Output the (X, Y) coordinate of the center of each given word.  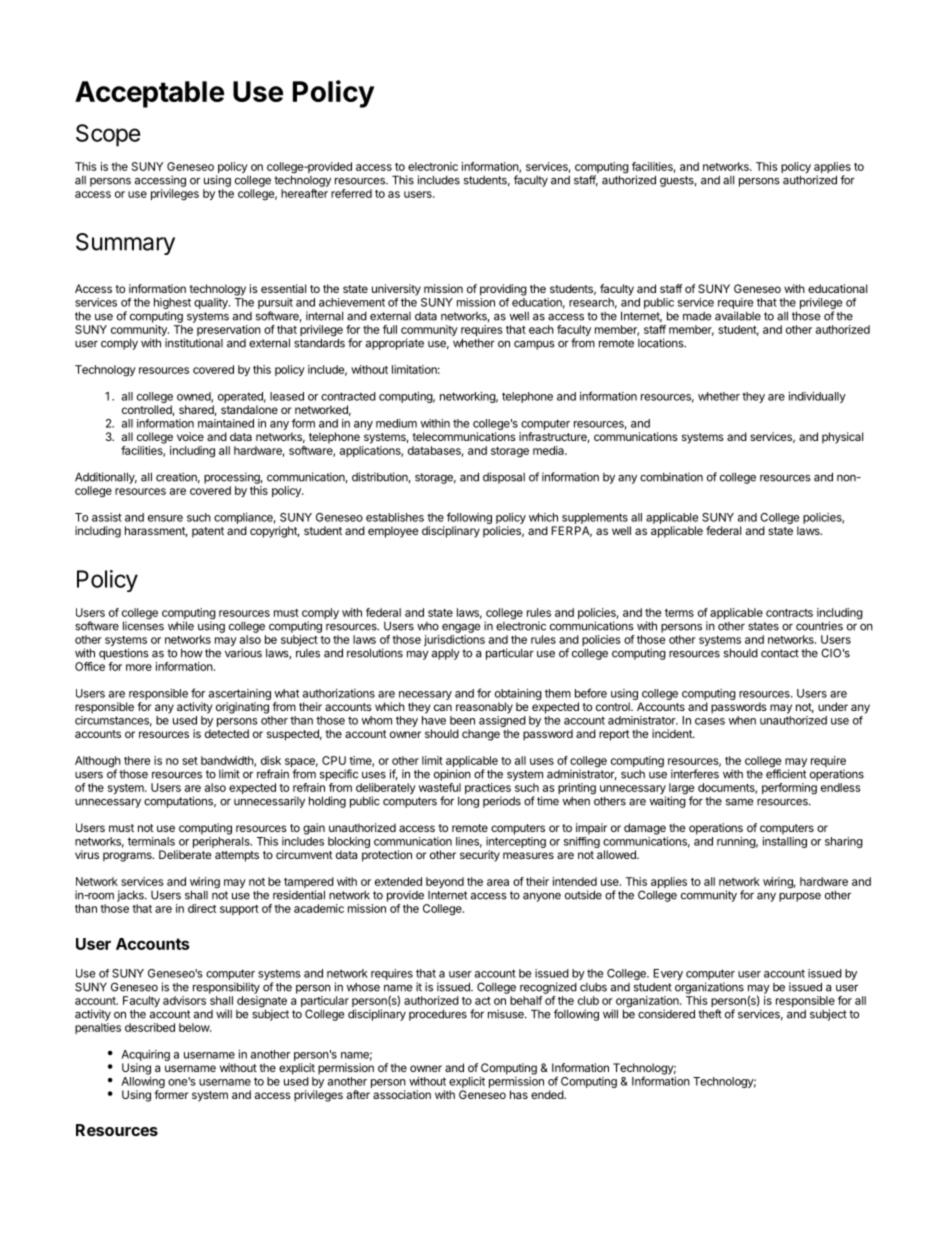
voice (190, 436)
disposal (504, 478)
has (519, 1094)
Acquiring (146, 1055)
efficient (786, 773)
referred (351, 193)
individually (817, 397)
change (481, 735)
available (738, 316)
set (190, 761)
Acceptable (149, 94)
